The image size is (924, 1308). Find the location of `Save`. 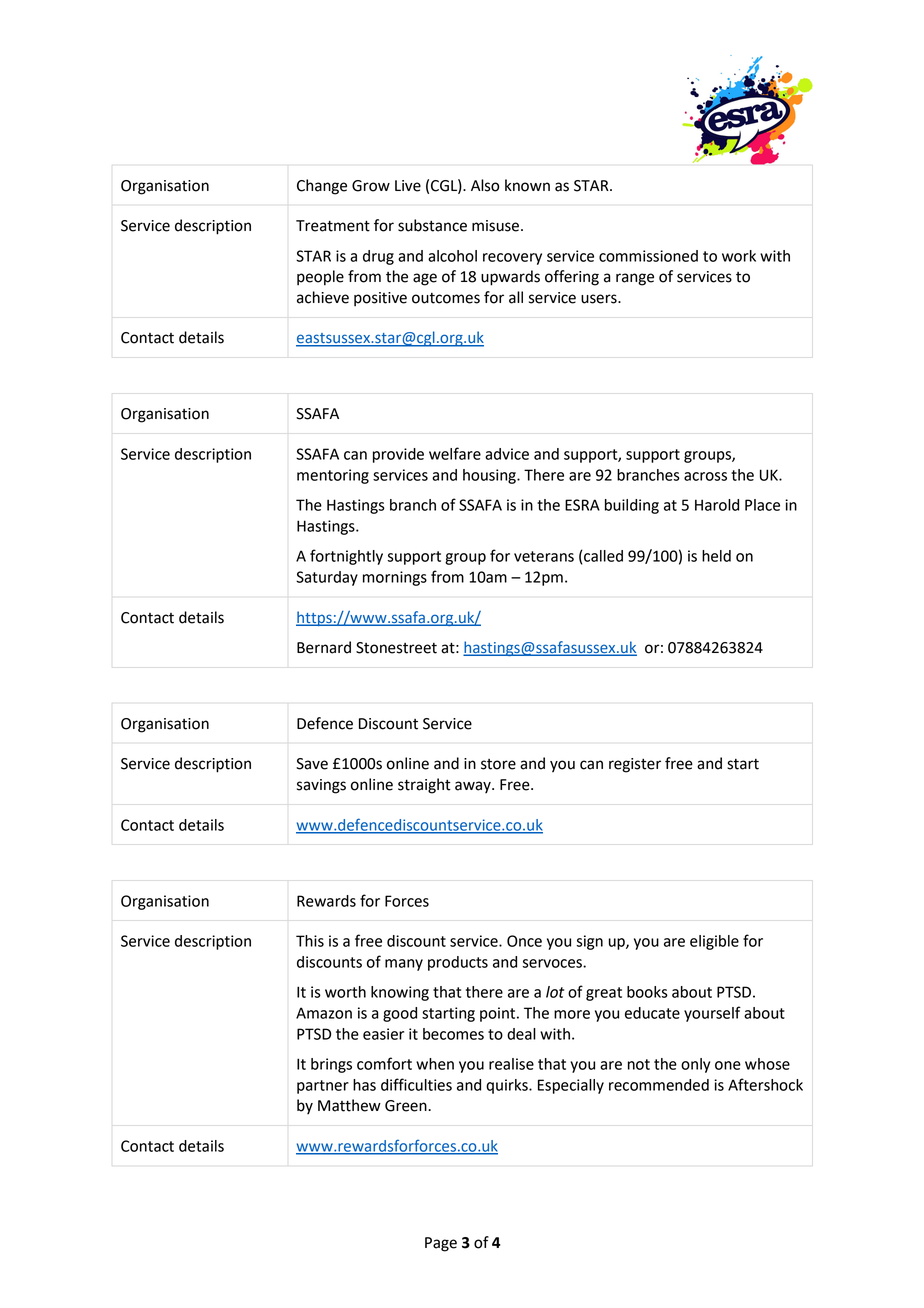

Save is located at coordinates (312, 764).
